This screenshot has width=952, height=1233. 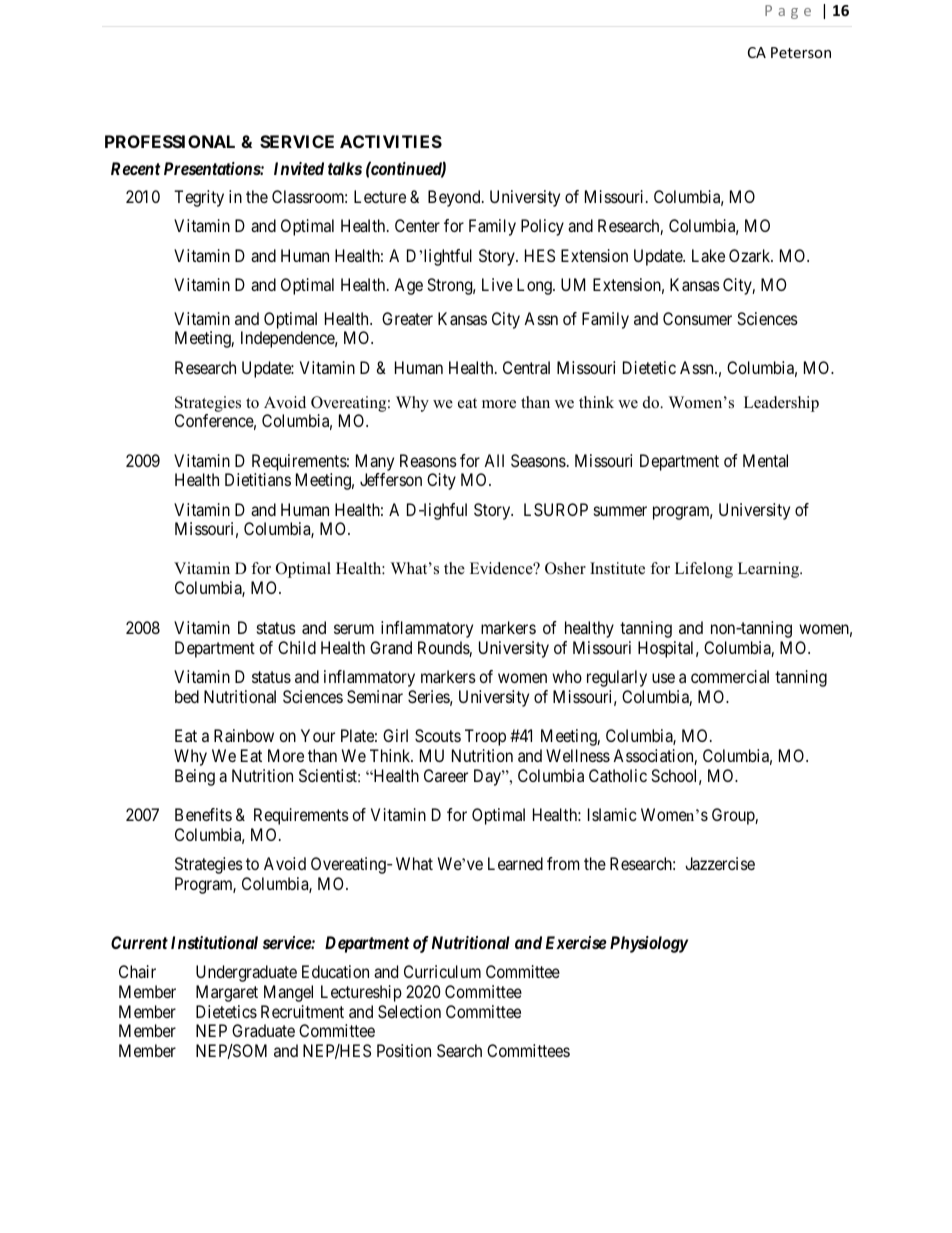 I want to click on Dietitians, so click(x=258, y=479).
